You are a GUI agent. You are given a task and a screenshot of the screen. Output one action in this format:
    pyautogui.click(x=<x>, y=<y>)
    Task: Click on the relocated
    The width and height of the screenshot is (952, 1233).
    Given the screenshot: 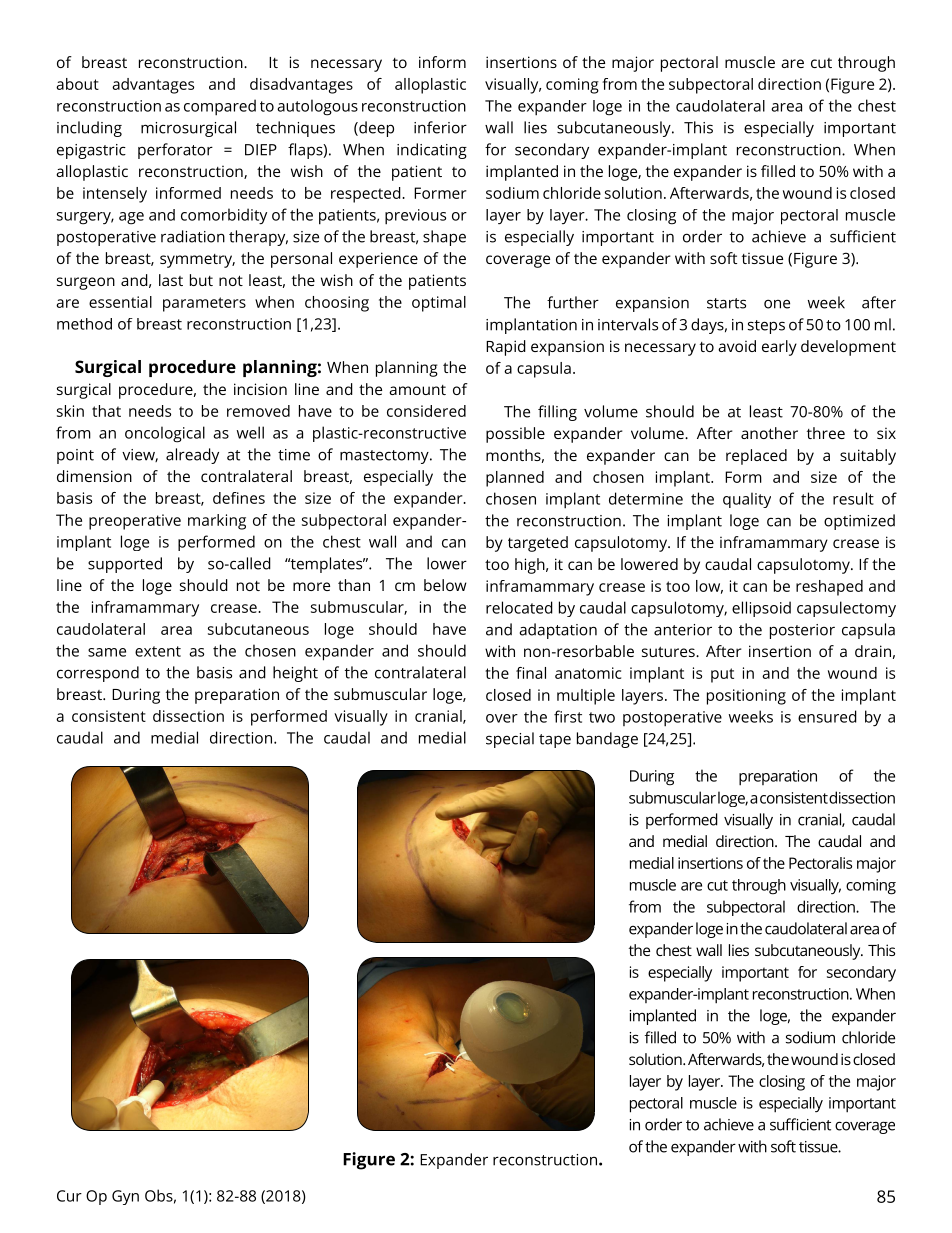 What is the action you would take?
    pyautogui.click(x=519, y=607)
